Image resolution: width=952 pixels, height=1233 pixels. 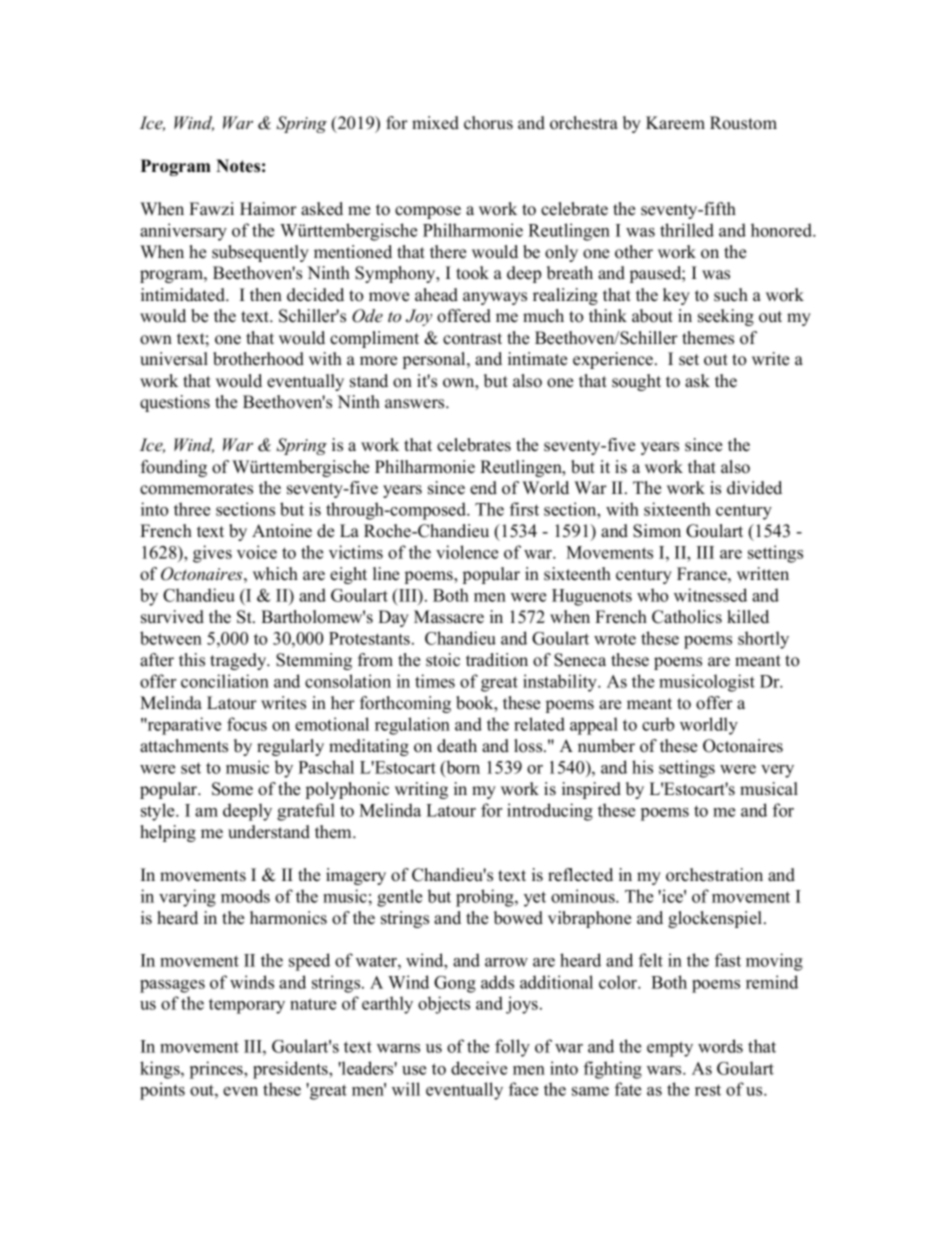 I want to click on seeking, so click(x=726, y=317).
